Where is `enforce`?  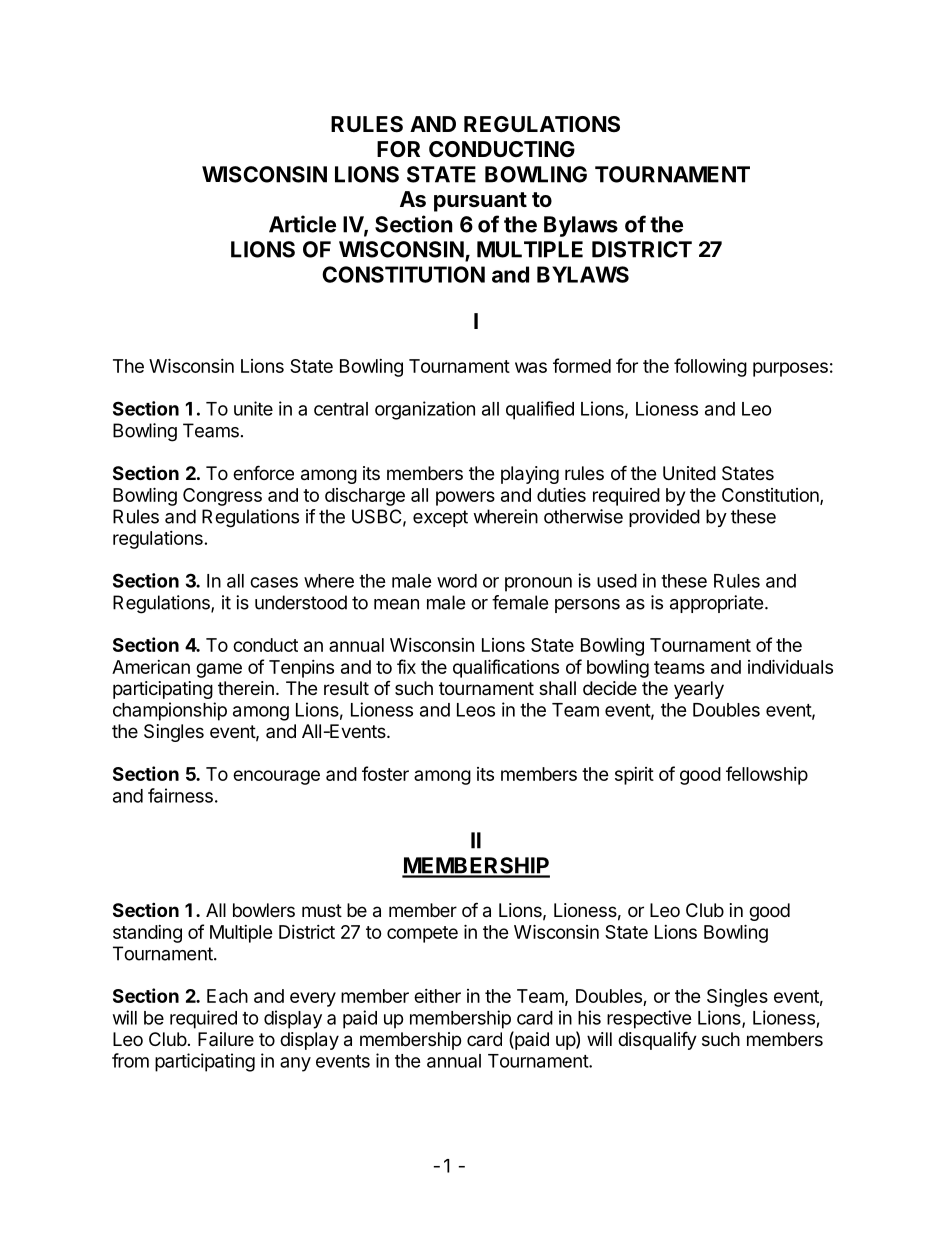
enforce is located at coordinates (263, 472).
